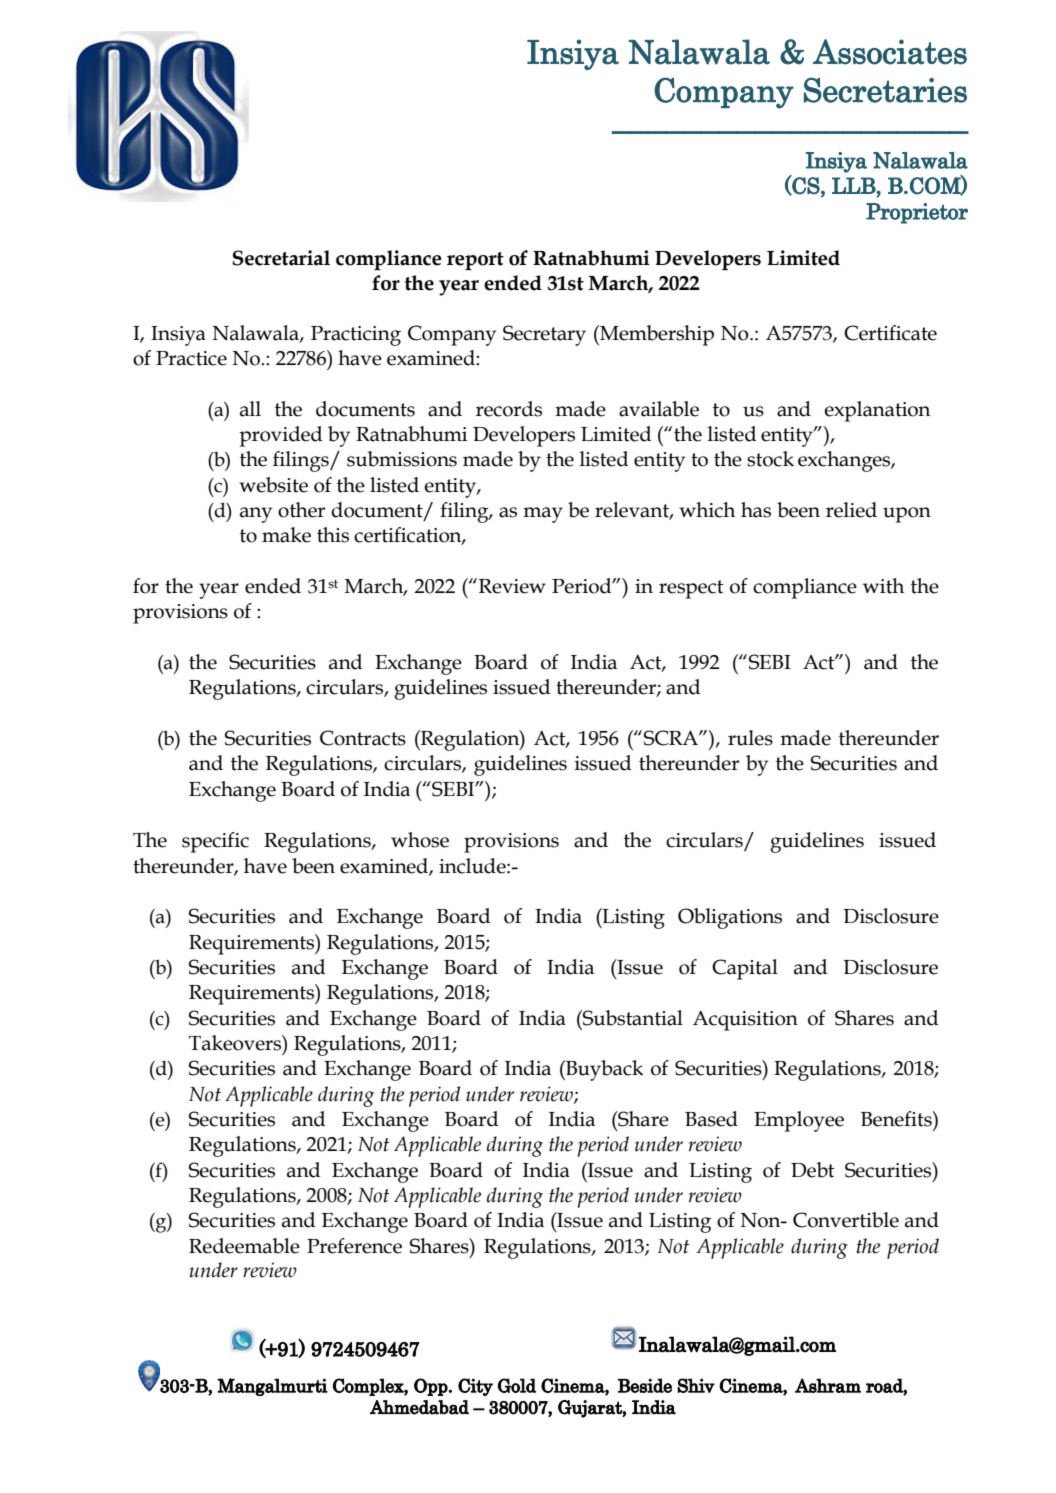 The width and height of the screenshot is (1056, 1493). Describe the element at coordinates (475, 261) in the screenshot. I see `report` at that location.
